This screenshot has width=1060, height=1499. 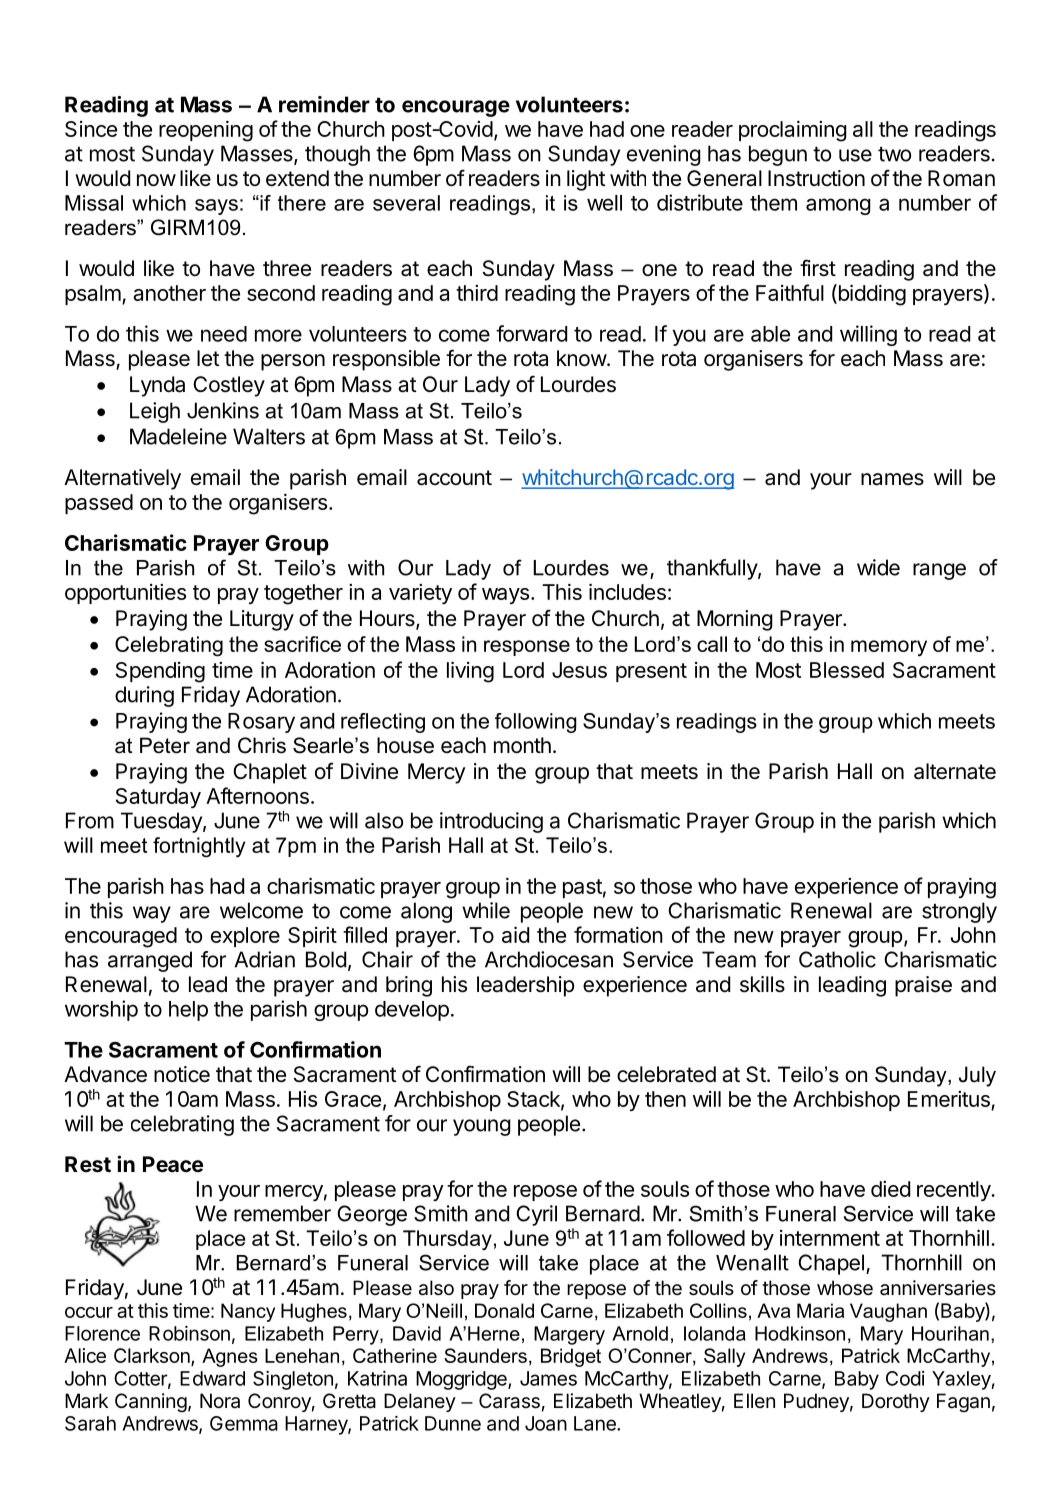 What do you see at coordinates (482, 1127) in the screenshot?
I see `young` at bounding box center [482, 1127].
